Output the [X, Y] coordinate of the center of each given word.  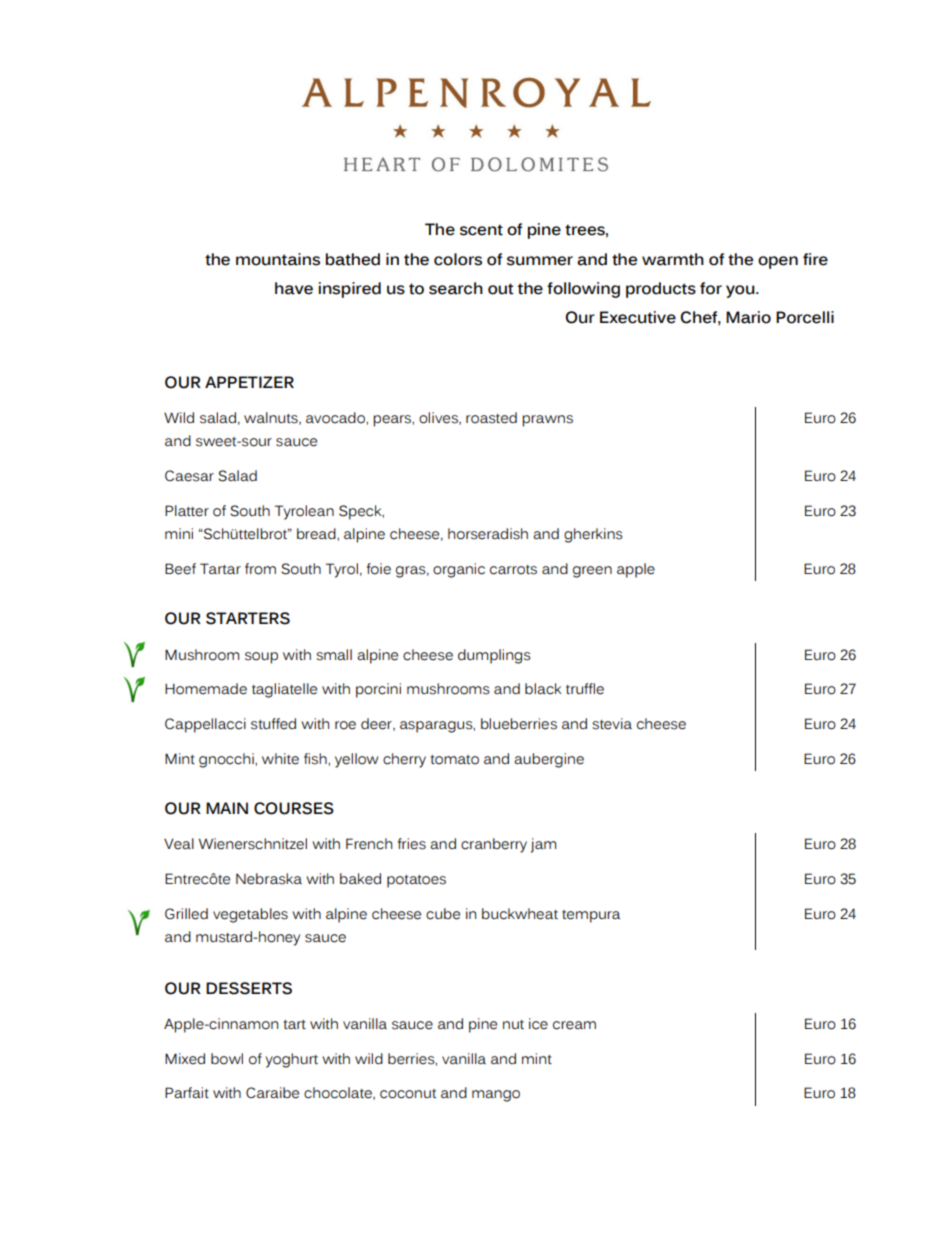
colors [458, 259]
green [592, 572]
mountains [278, 259]
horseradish [488, 534]
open [778, 262]
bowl [227, 1059]
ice [538, 1024]
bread [317, 534]
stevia [612, 724]
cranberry [494, 845]
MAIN [227, 808]
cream [574, 1025]
